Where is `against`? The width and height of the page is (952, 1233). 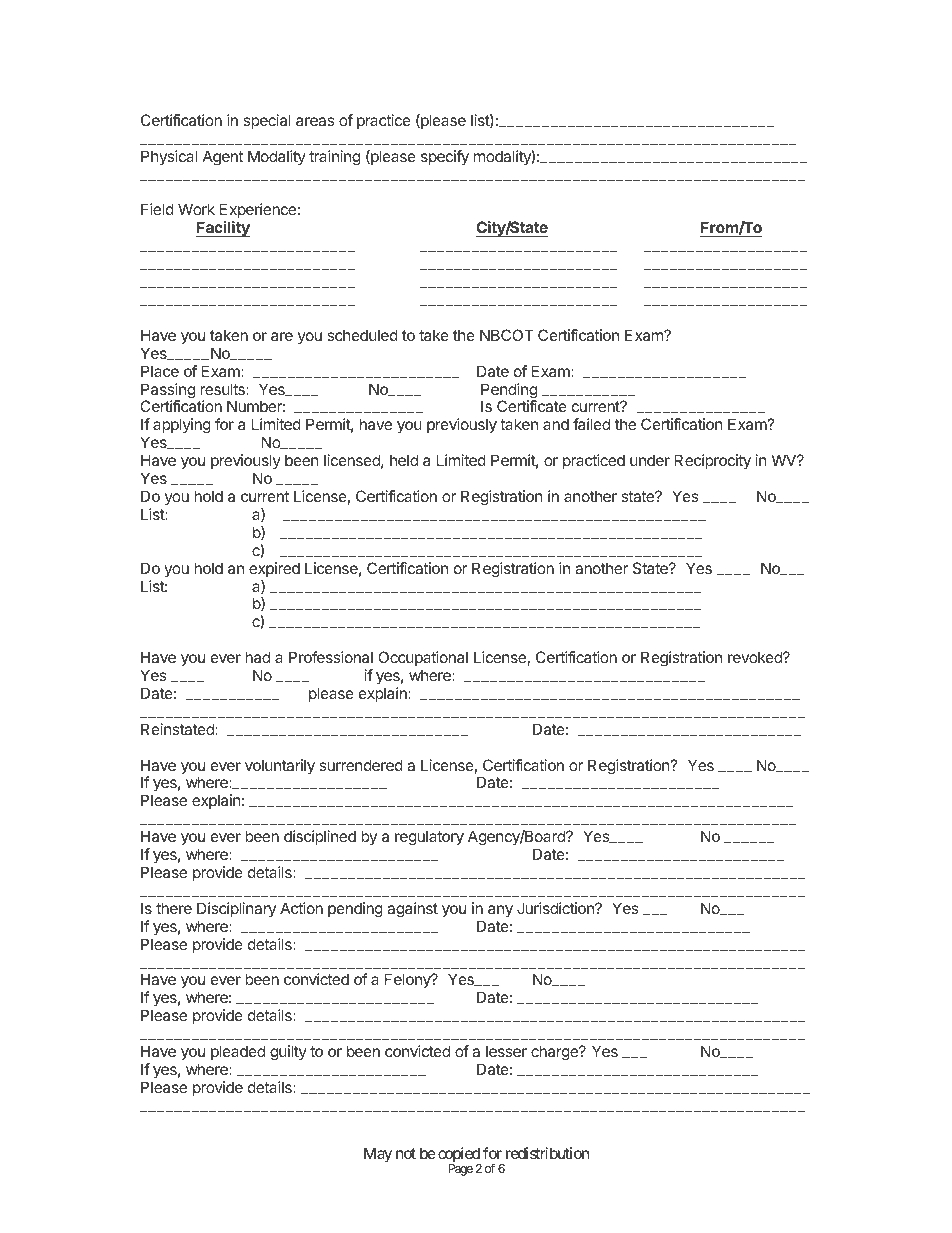 against is located at coordinates (412, 910).
